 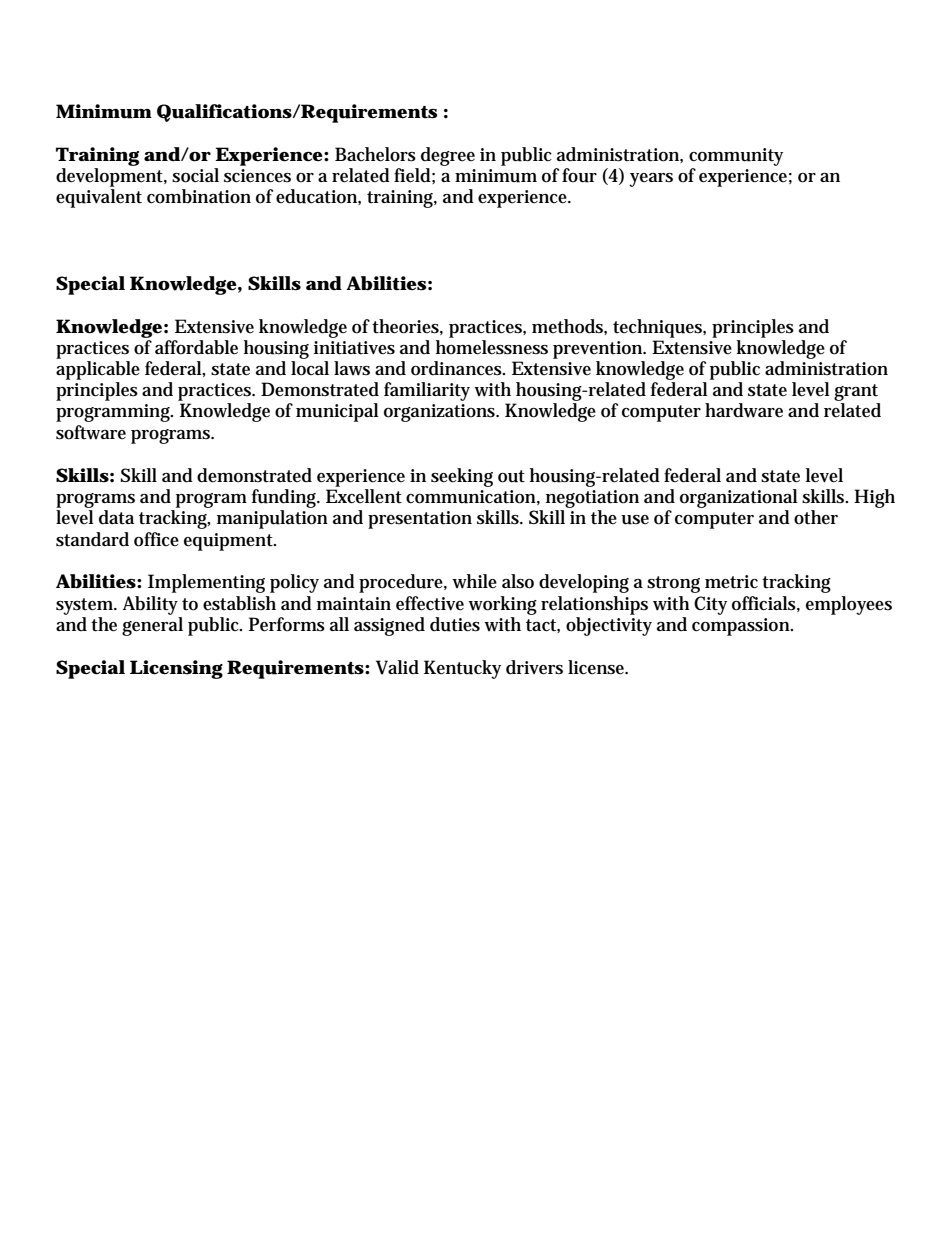 What do you see at coordinates (441, 413) in the screenshot?
I see `organizations` at bounding box center [441, 413].
